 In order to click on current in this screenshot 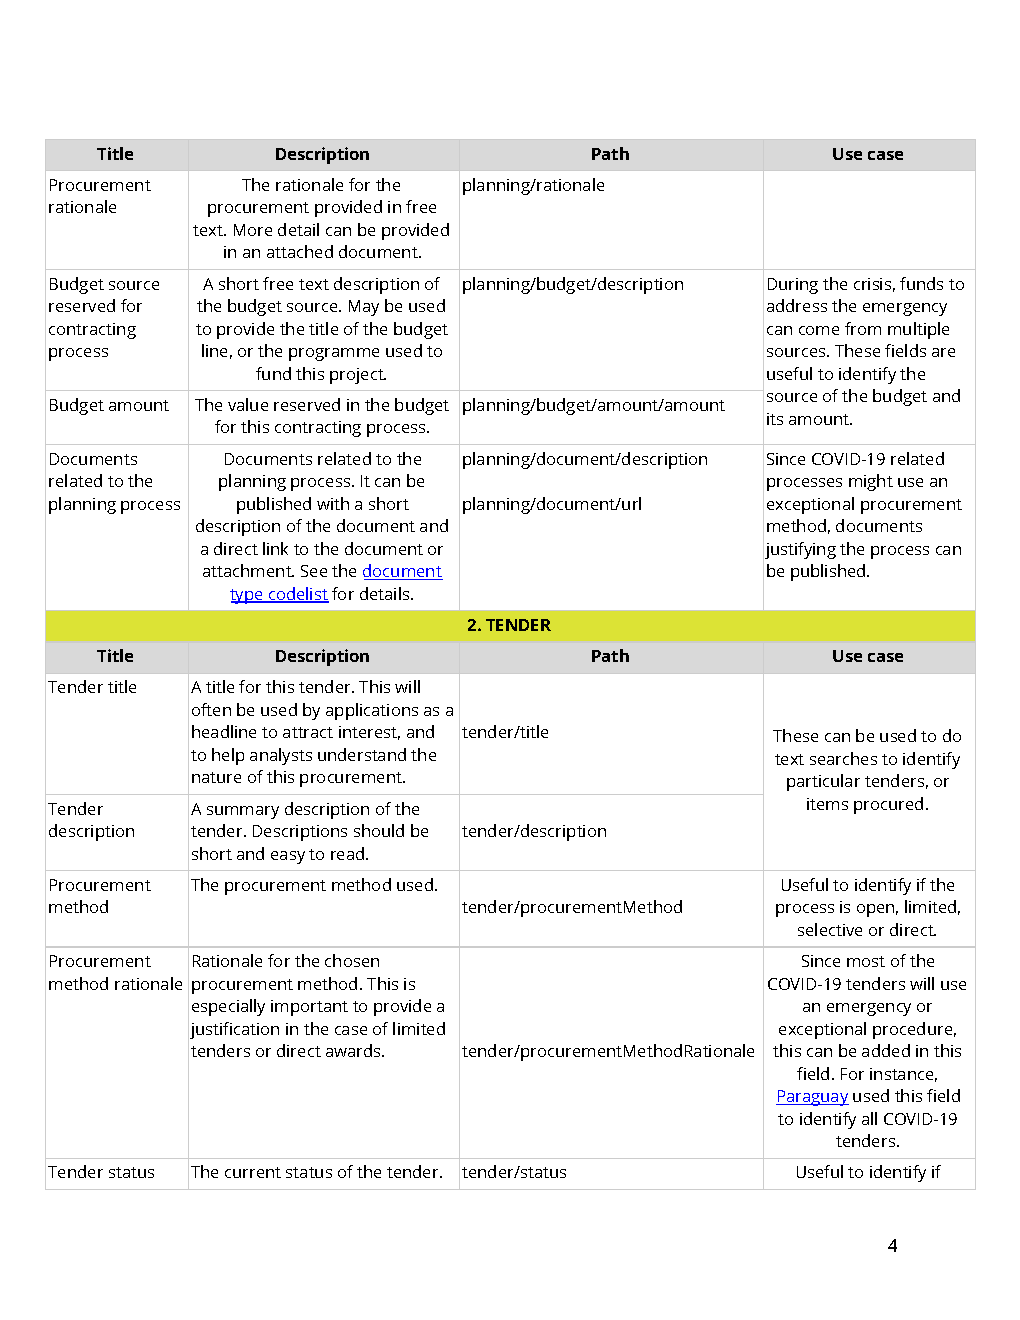, I will do `click(253, 1172)`.
